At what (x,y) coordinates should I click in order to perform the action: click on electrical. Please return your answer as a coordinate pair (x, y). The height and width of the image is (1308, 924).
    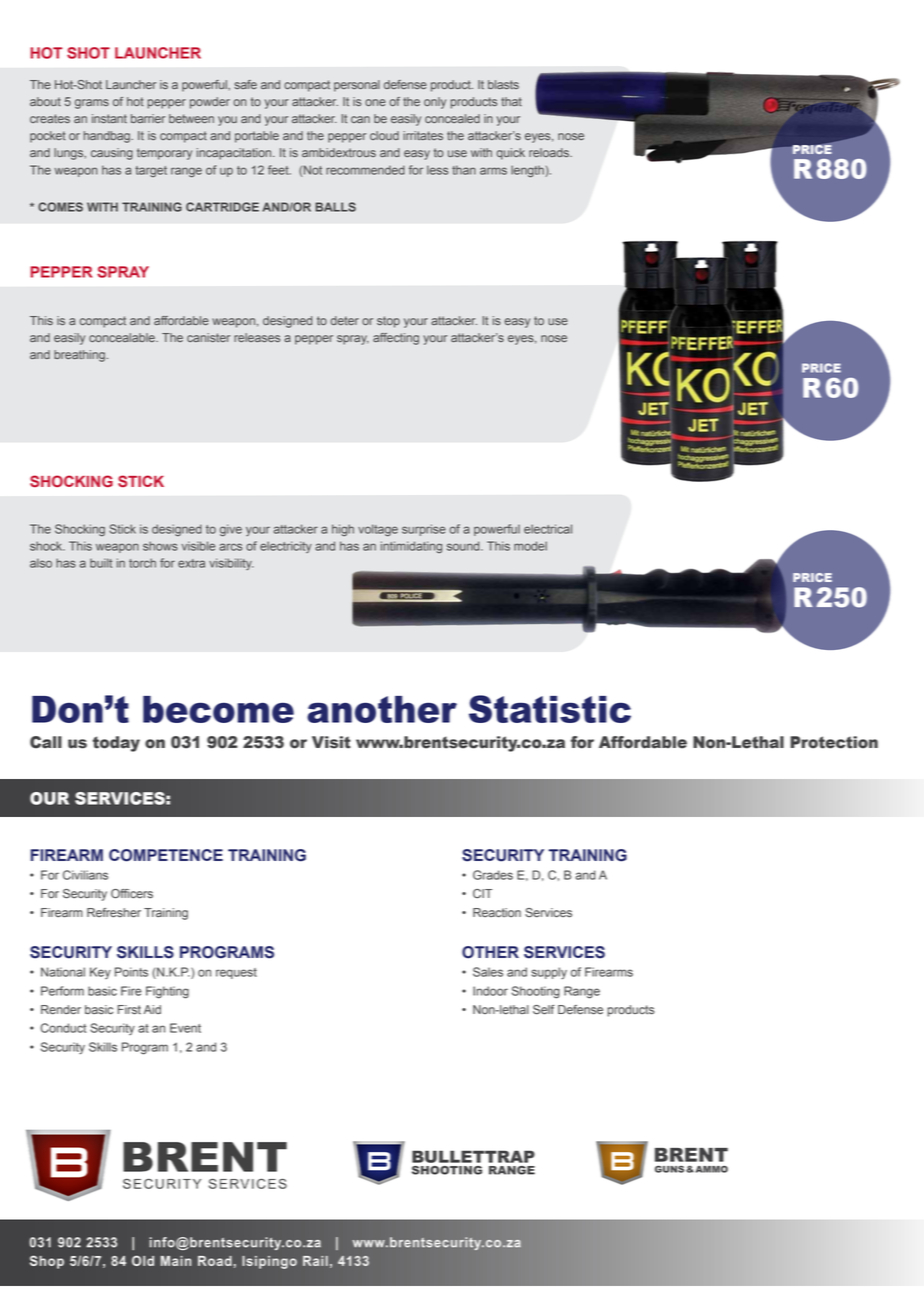
    Looking at the image, I should click on (548, 529).
